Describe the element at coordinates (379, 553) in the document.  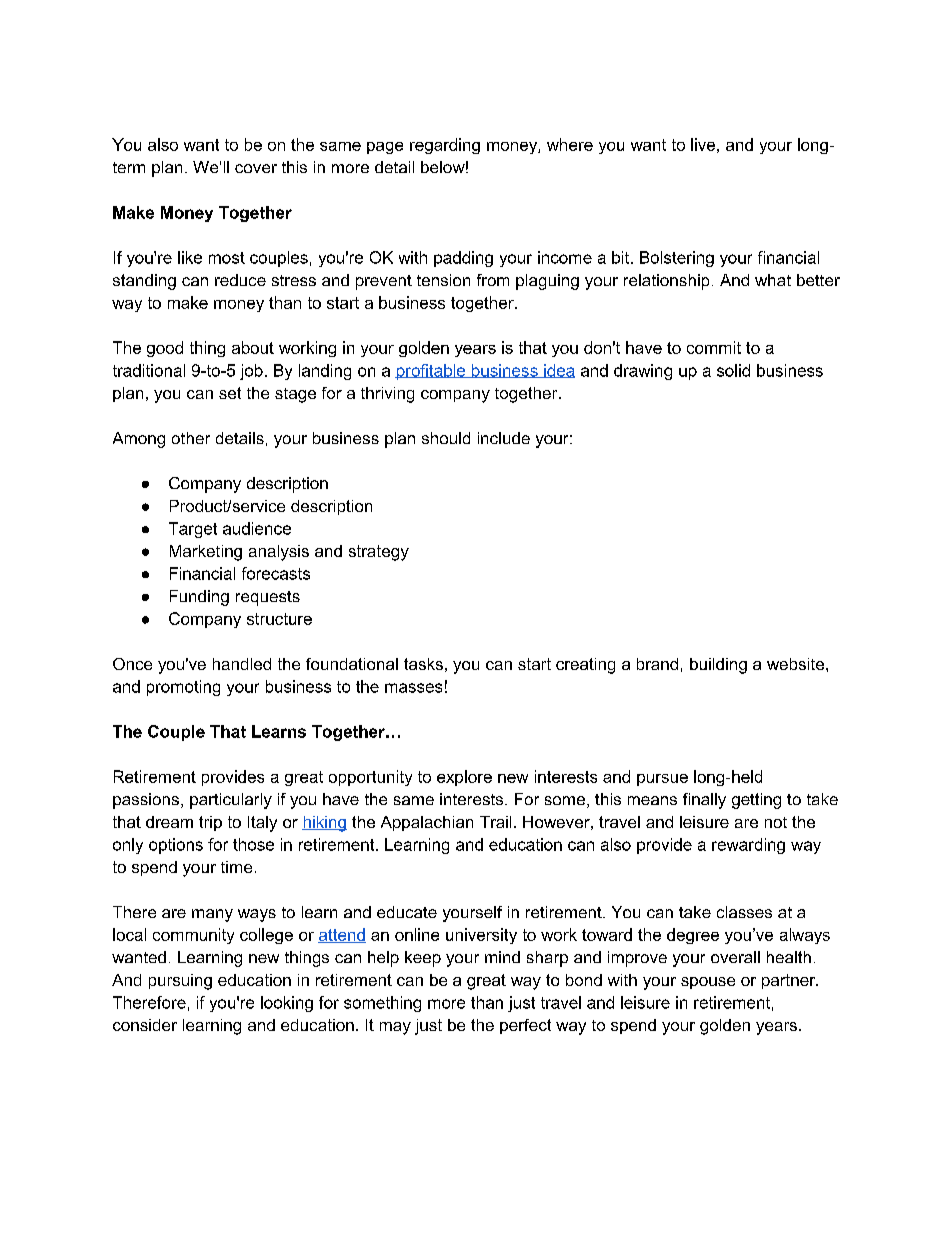
I see `strategy` at that location.
